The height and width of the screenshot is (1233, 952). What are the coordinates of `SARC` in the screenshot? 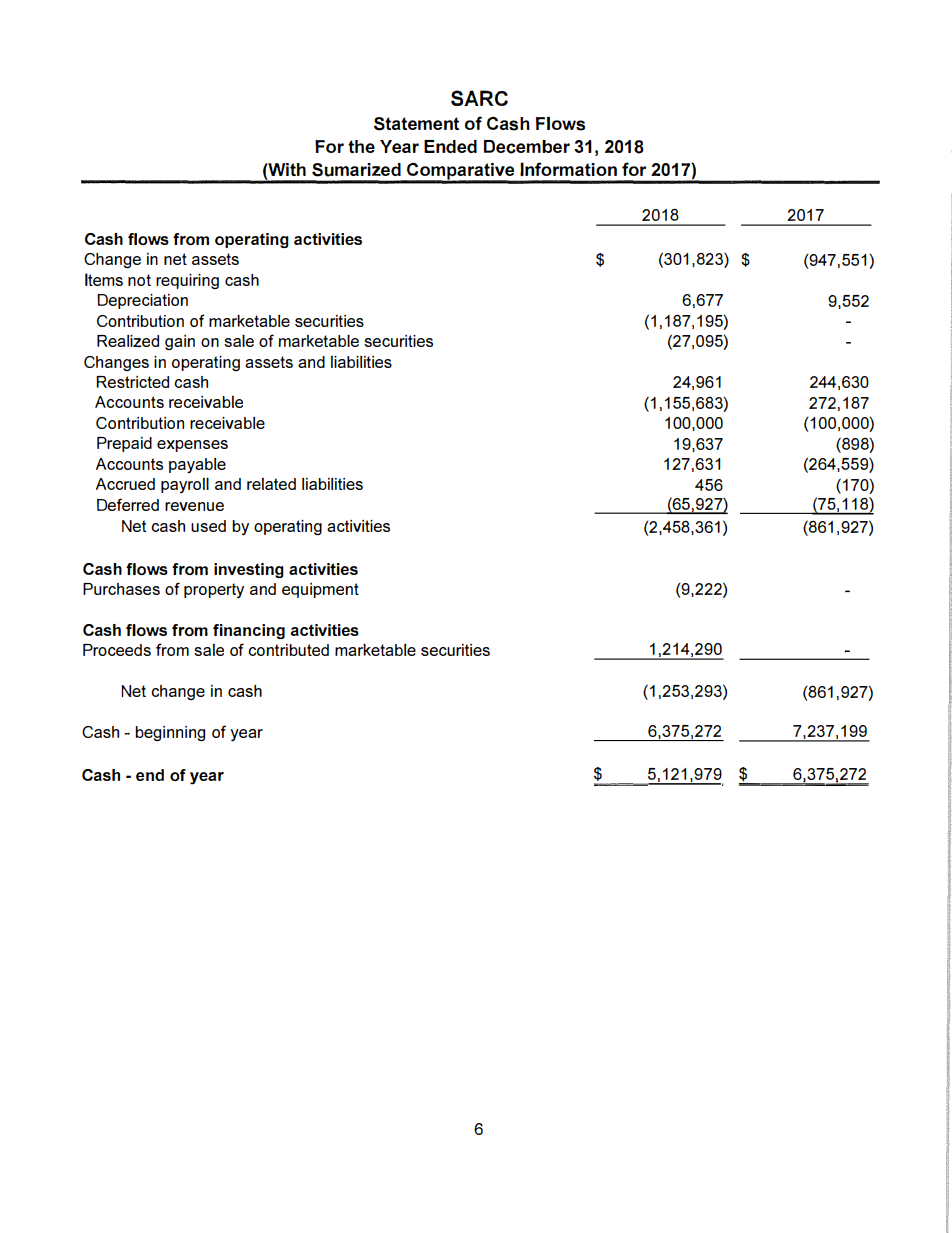 It's located at (479, 98).
